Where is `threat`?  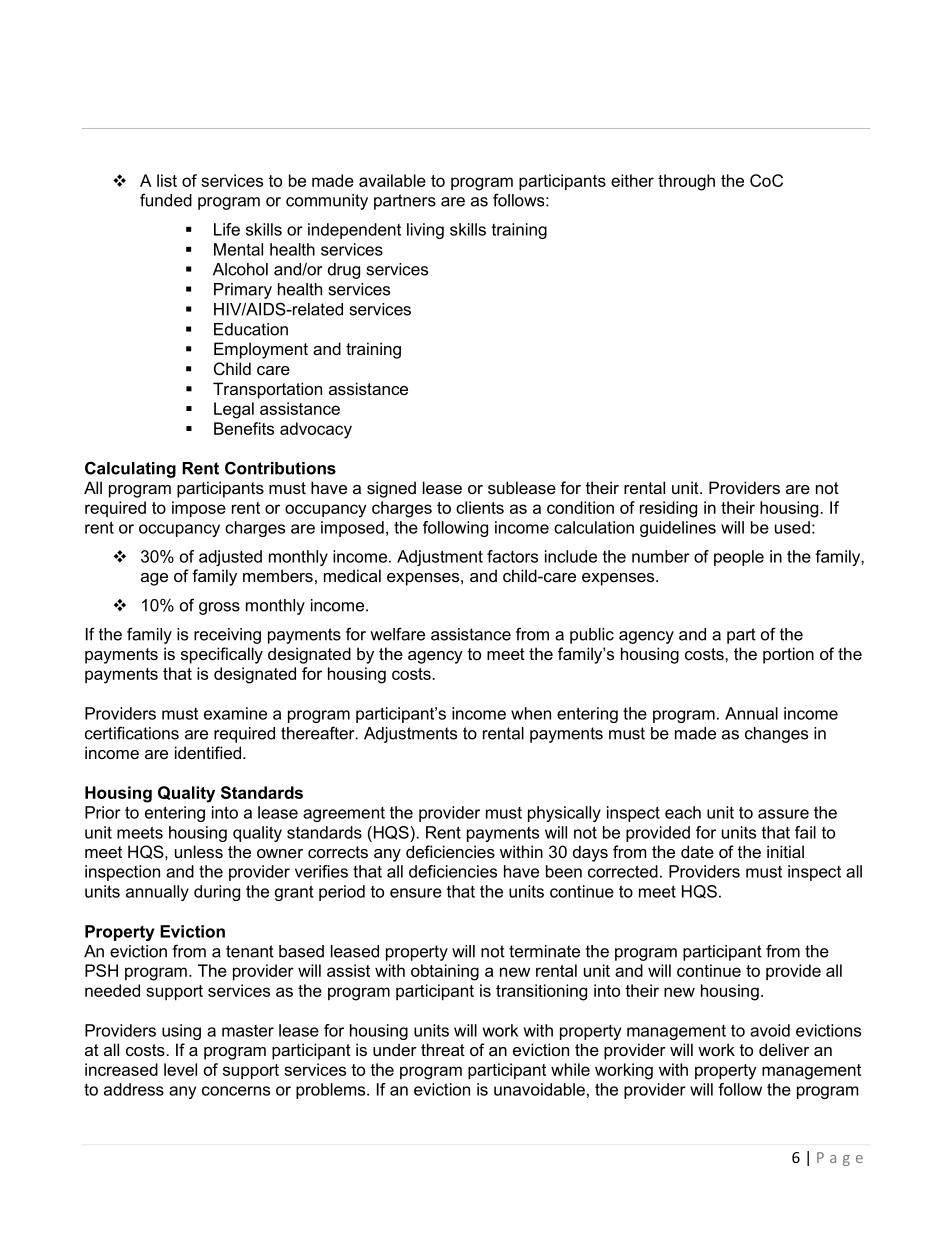 threat is located at coordinates (443, 1049).
